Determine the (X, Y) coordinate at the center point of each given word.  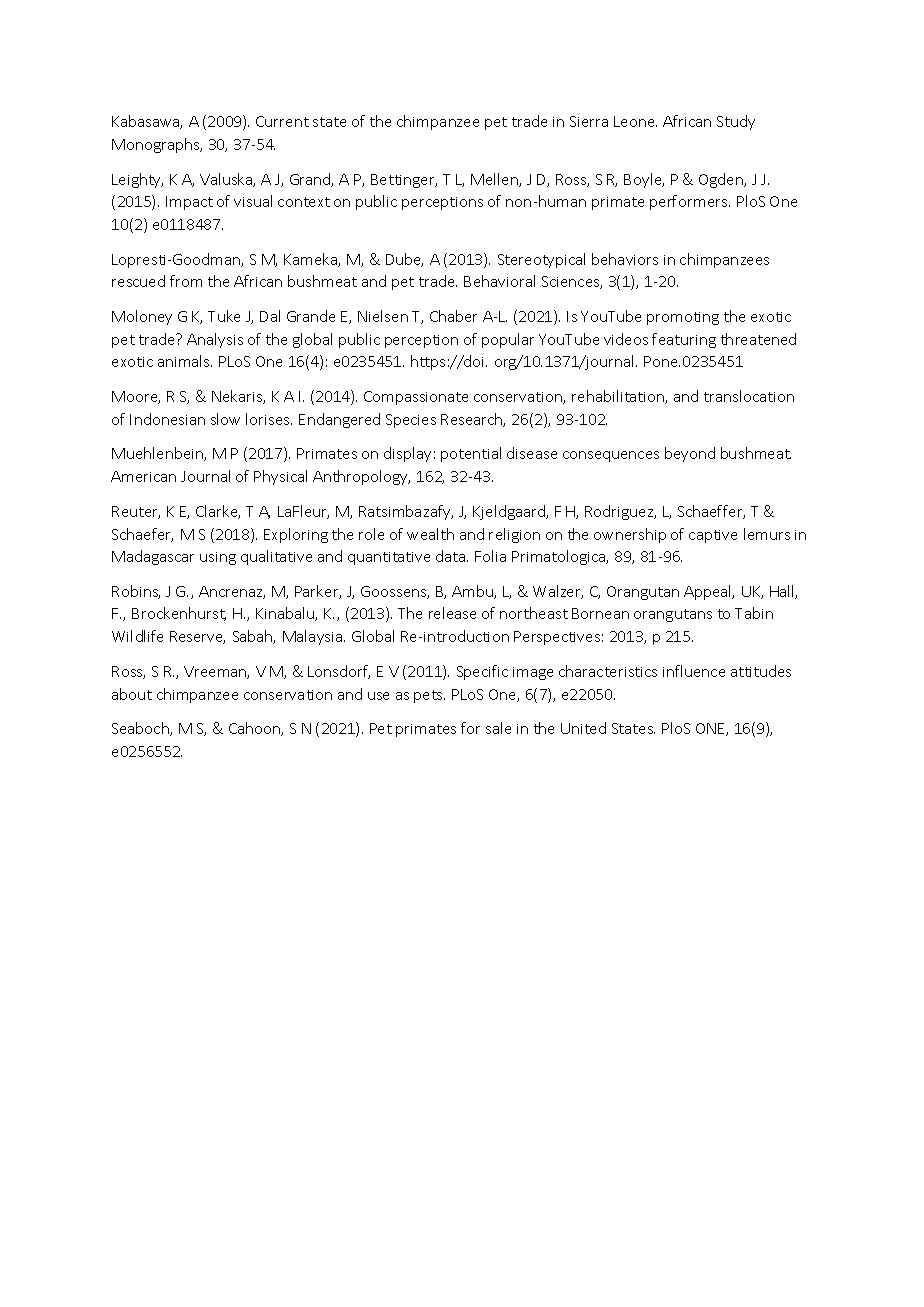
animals (185, 361)
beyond (690, 454)
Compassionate (416, 398)
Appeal (709, 592)
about (132, 694)
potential (471, 454)
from (186, 281)
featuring (684, 340)
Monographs (157, 145)
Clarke (218, 512)
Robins (136, 592)
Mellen (495, 180)
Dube (404, 260)
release (452, 613)
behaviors (625, 259)
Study (736, 122)
